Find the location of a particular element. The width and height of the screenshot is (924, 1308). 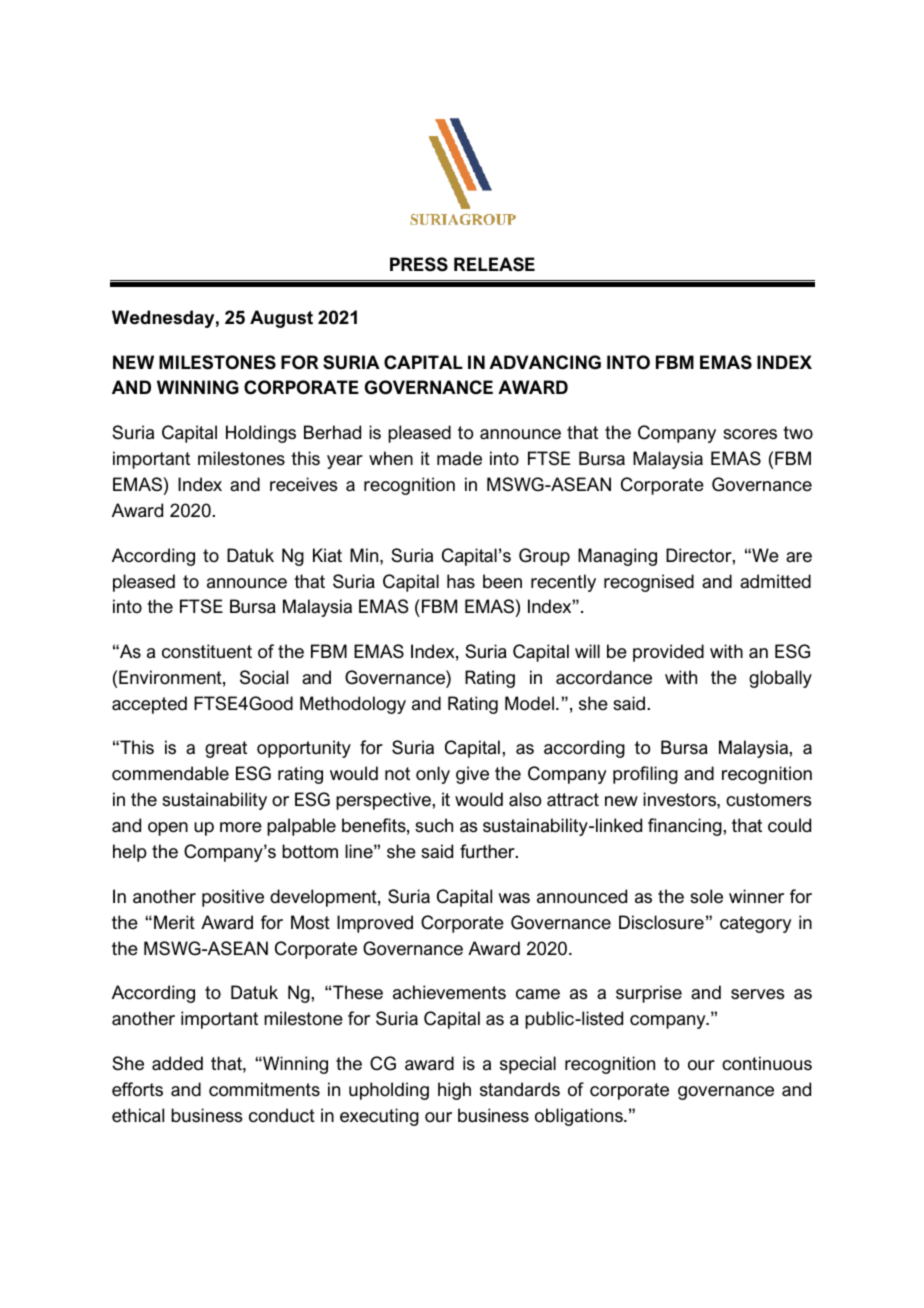

RELEASE is located at coordinates (494, 264).
